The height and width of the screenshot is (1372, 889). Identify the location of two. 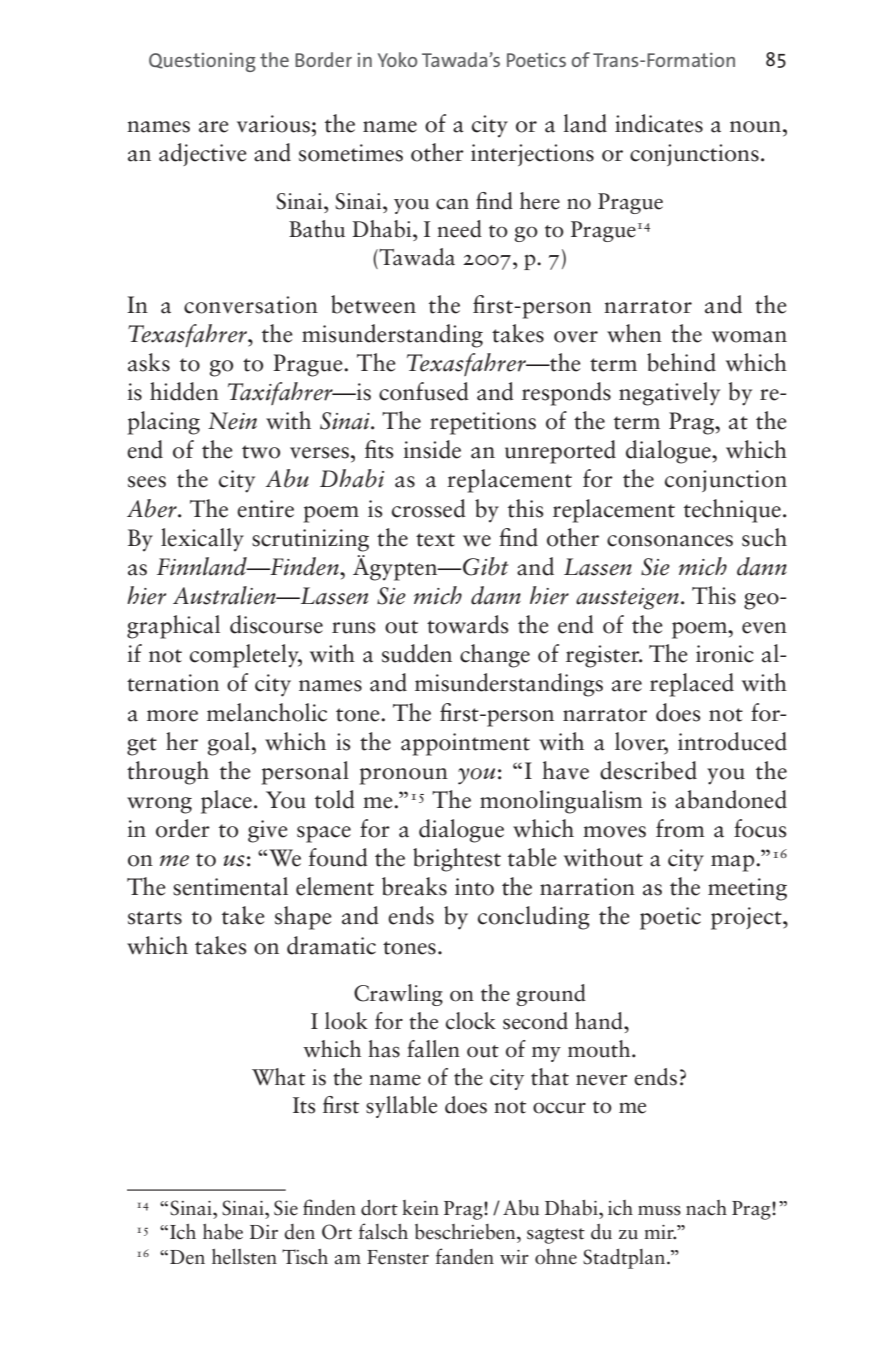
(261, 452).
